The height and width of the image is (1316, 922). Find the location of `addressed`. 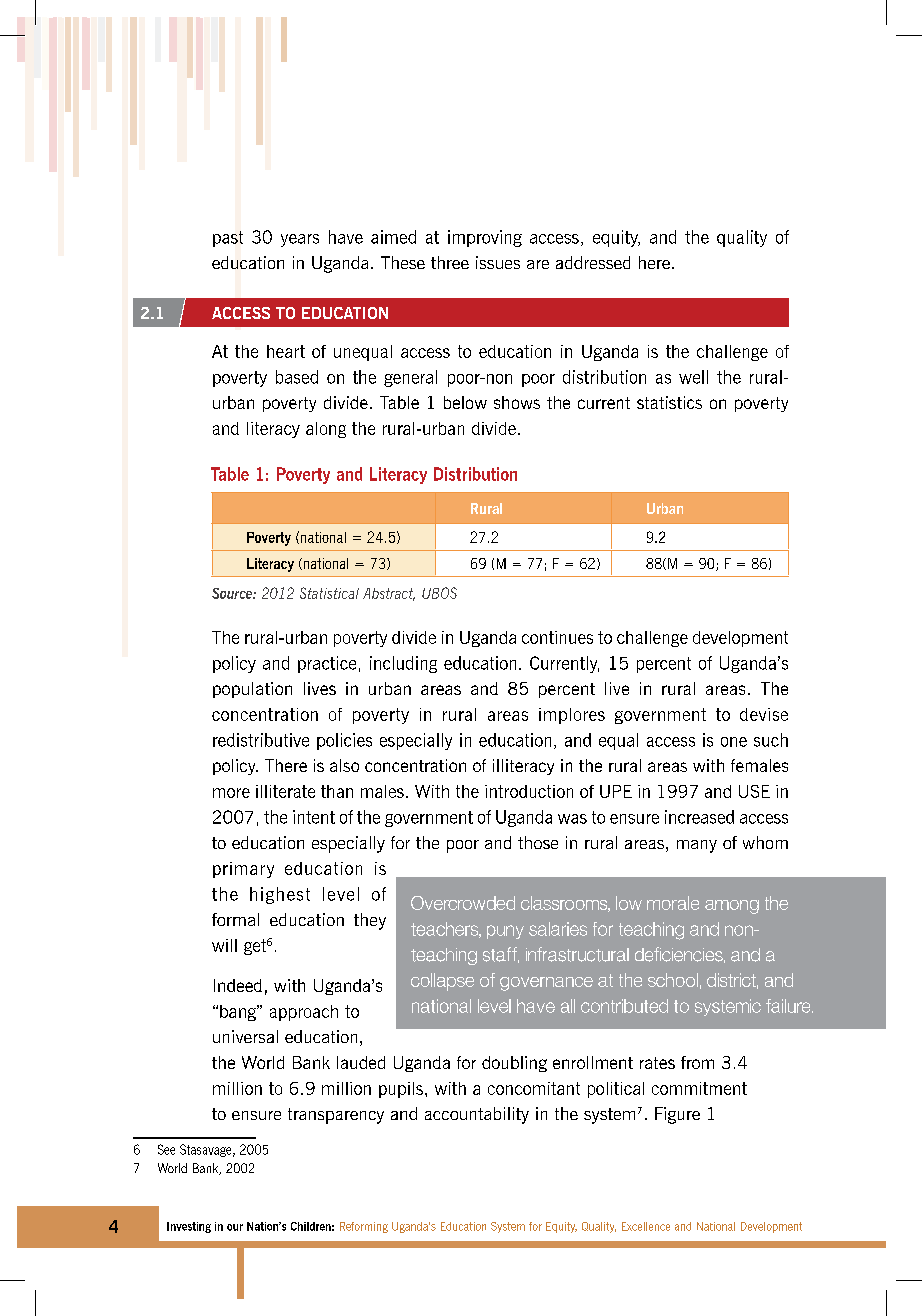

addressed is located at coordinates (593, 262).
